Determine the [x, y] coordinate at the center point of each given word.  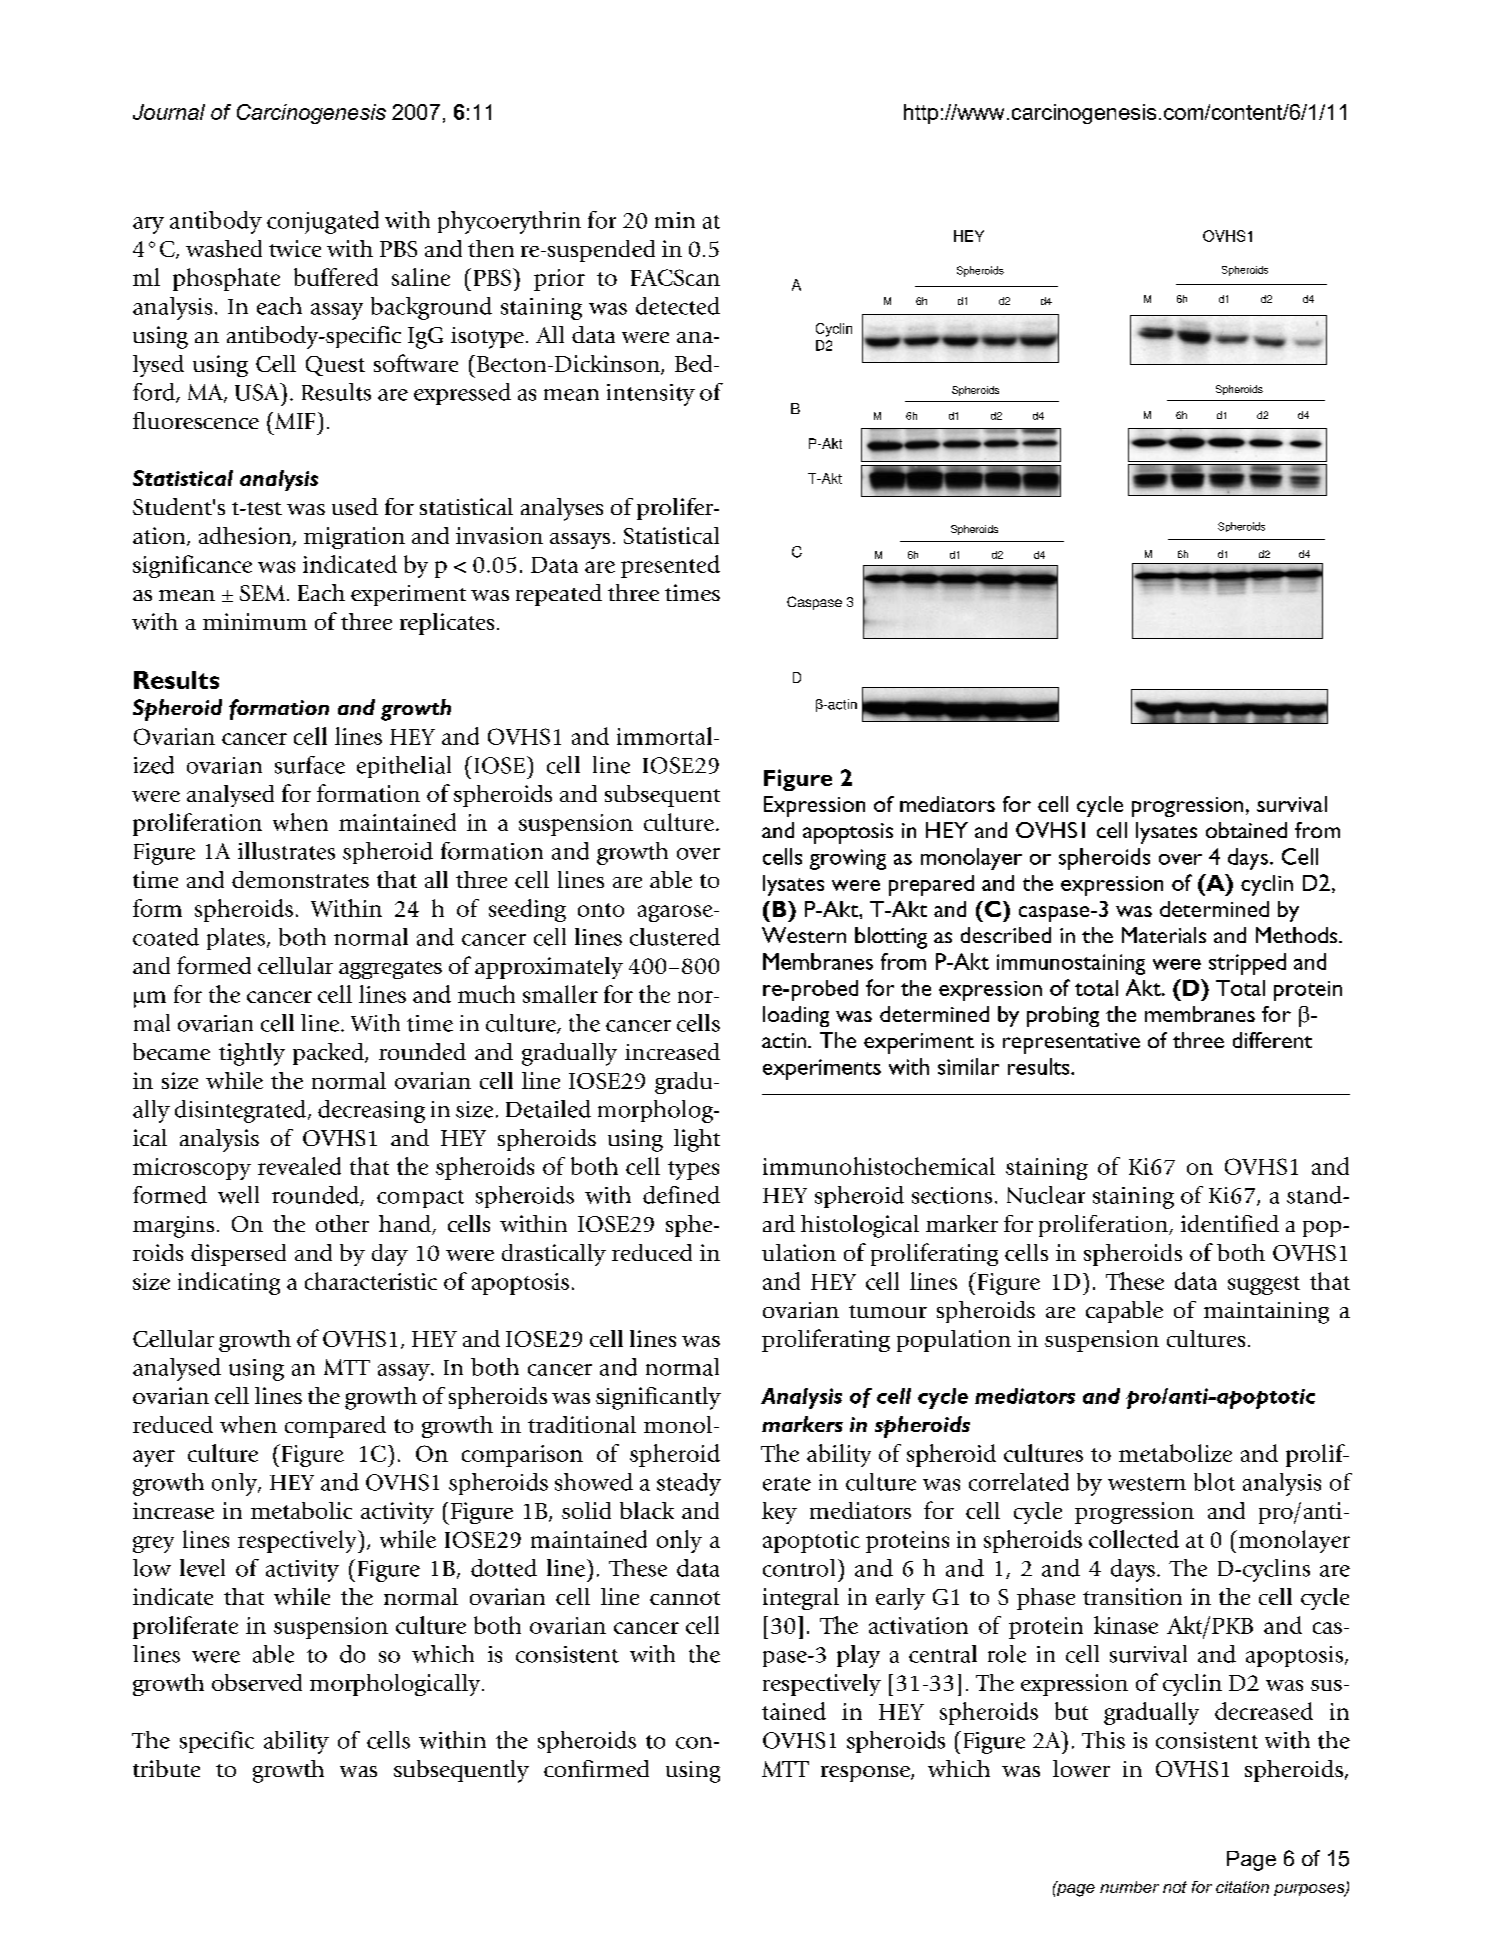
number [1129, 1887]
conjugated [323, 222]
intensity [651, 395]
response [866, 1774]
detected [678, 306]
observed [257, 1682]
